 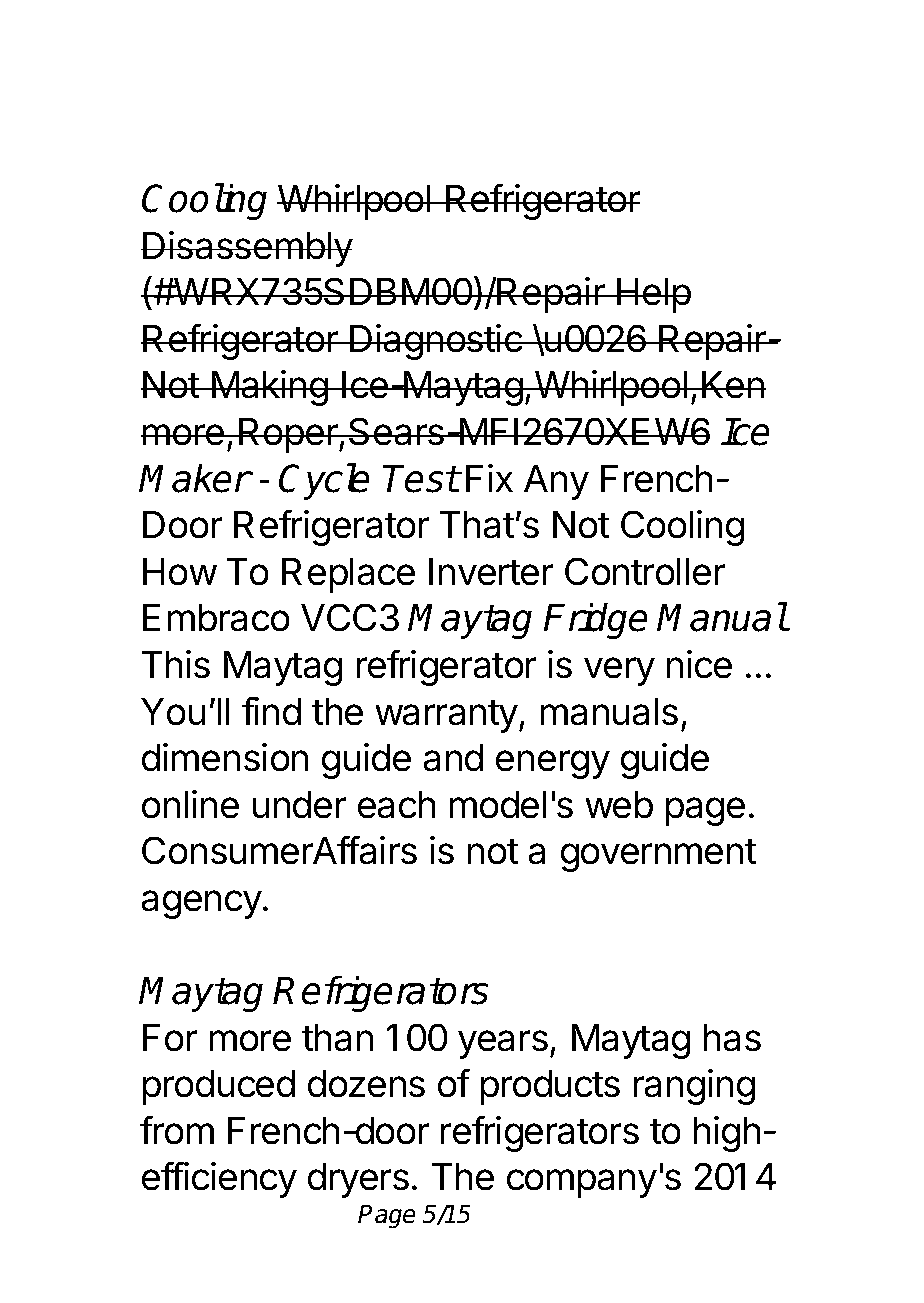 I want to click on Acces, so click(x=204, y=75).
